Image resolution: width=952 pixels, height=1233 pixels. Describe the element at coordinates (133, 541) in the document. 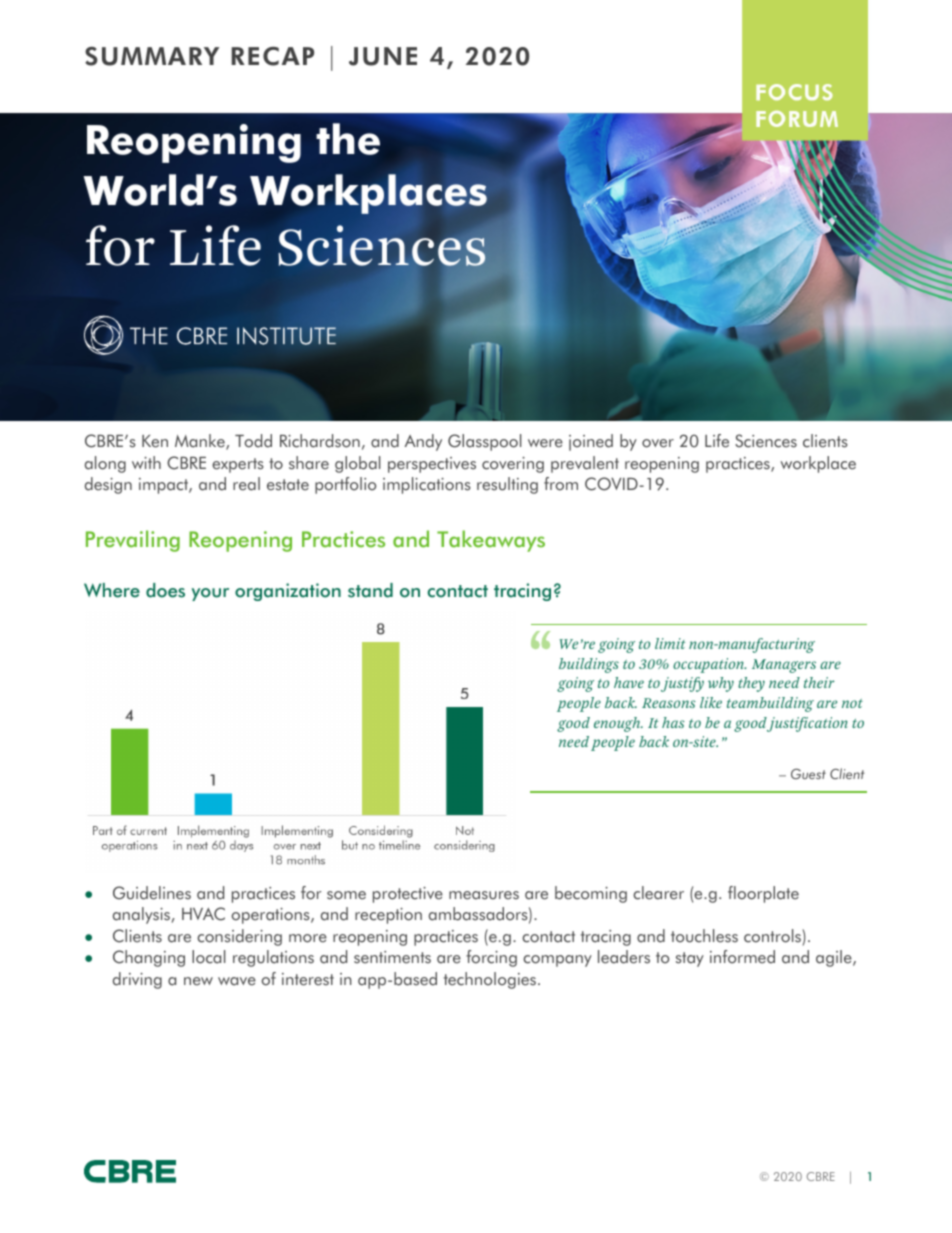

I see `Prevailing` at that location.
